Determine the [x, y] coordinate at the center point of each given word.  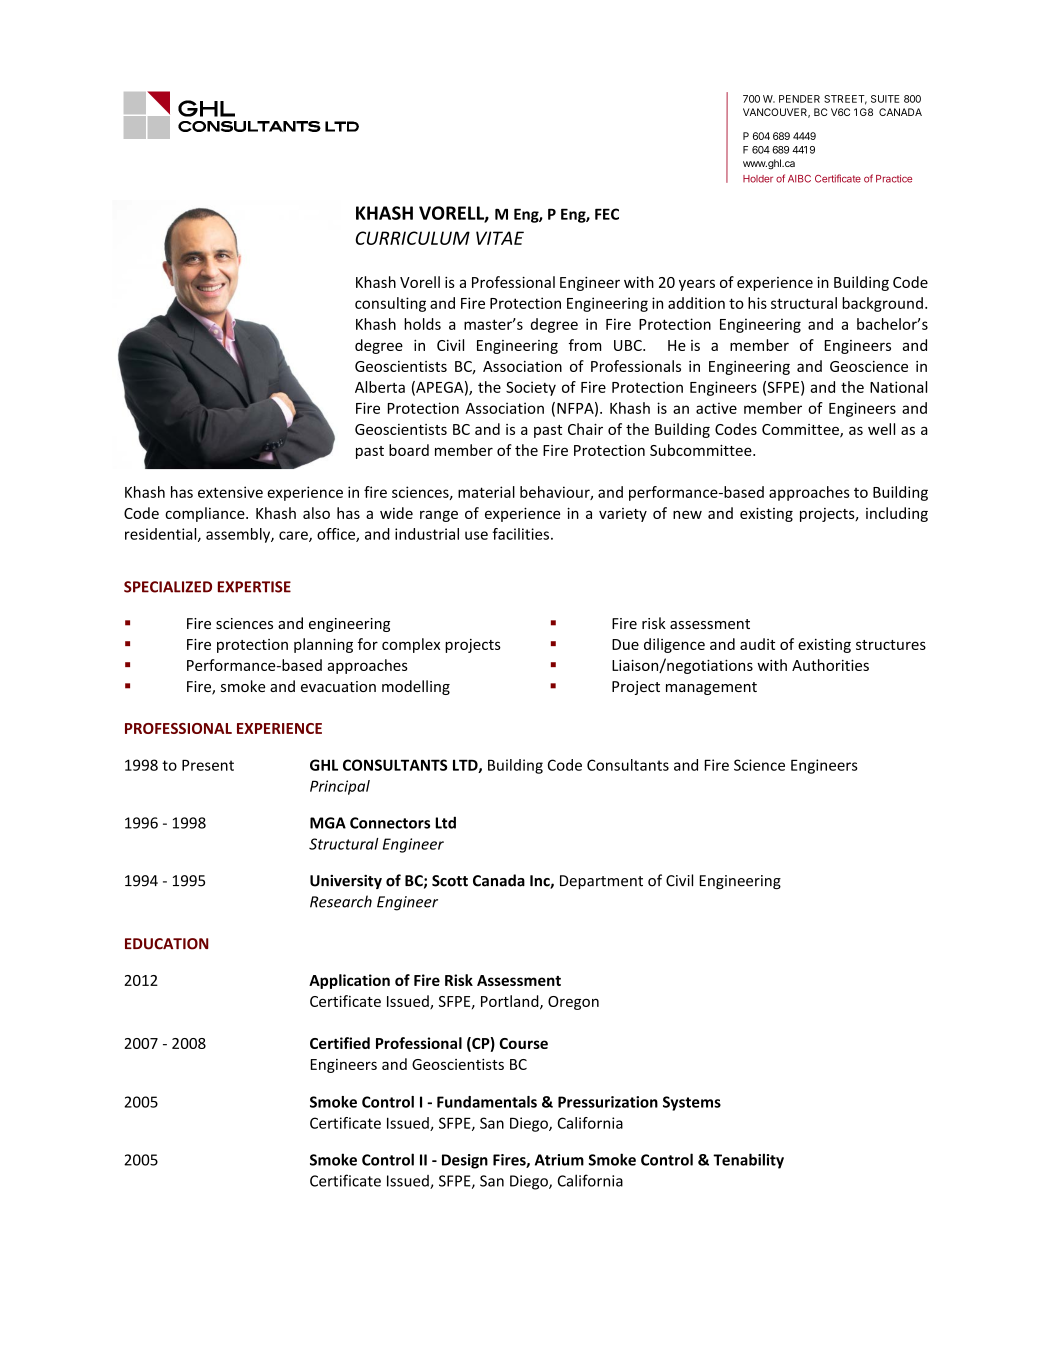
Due [625, 644]
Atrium [559, 1160]
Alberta [380, 387]
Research [341, 901]
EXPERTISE [254, 587]
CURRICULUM [412, 238]
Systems [692, 1103]
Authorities [830, 665]
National [898, 387]
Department [601, 882]
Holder [758, 179]
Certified [340, 1043]
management [711, 688]
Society [531, 388]
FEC [607, 214]
